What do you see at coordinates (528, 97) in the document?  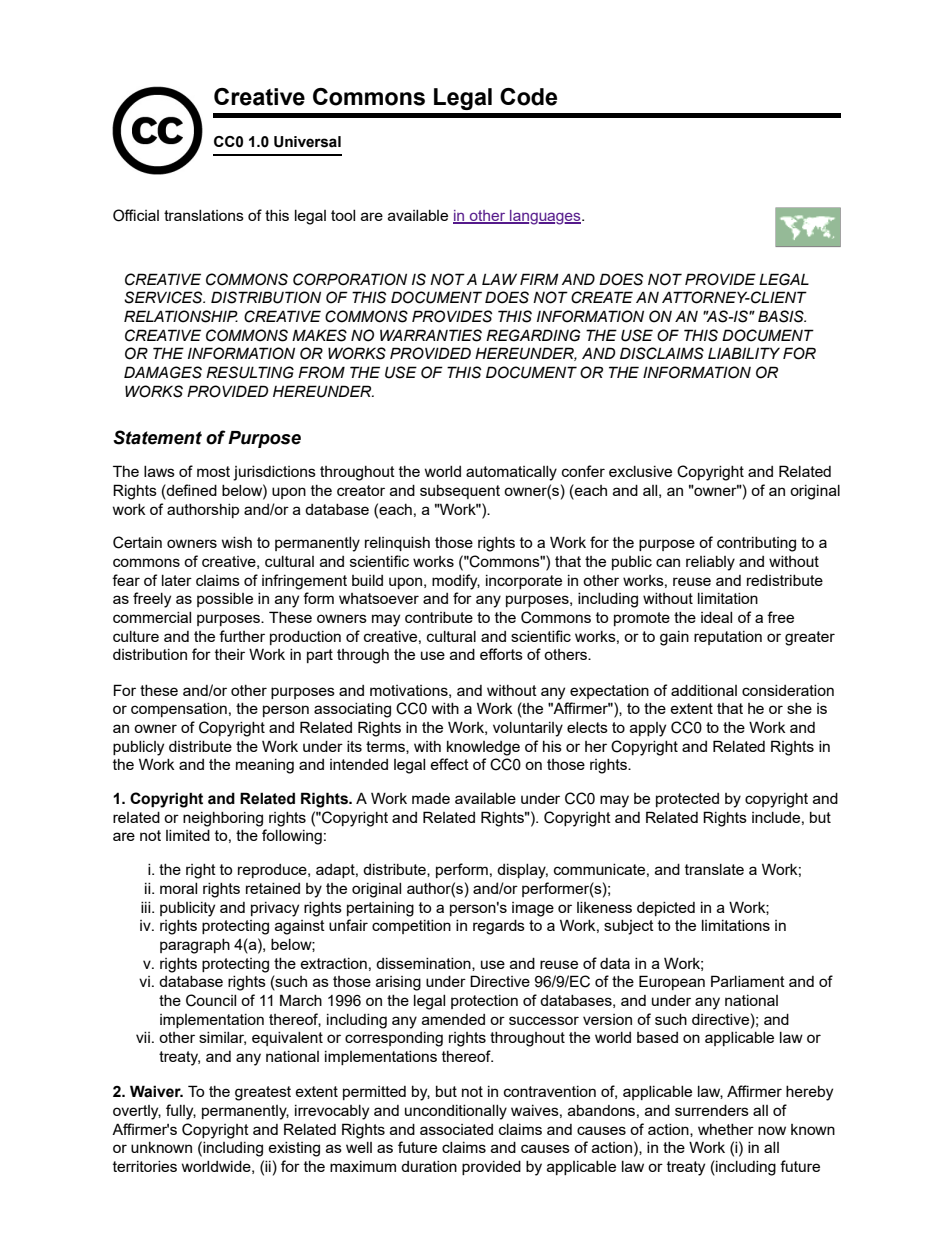 I see `Code` at bounding box center [528, 97].
